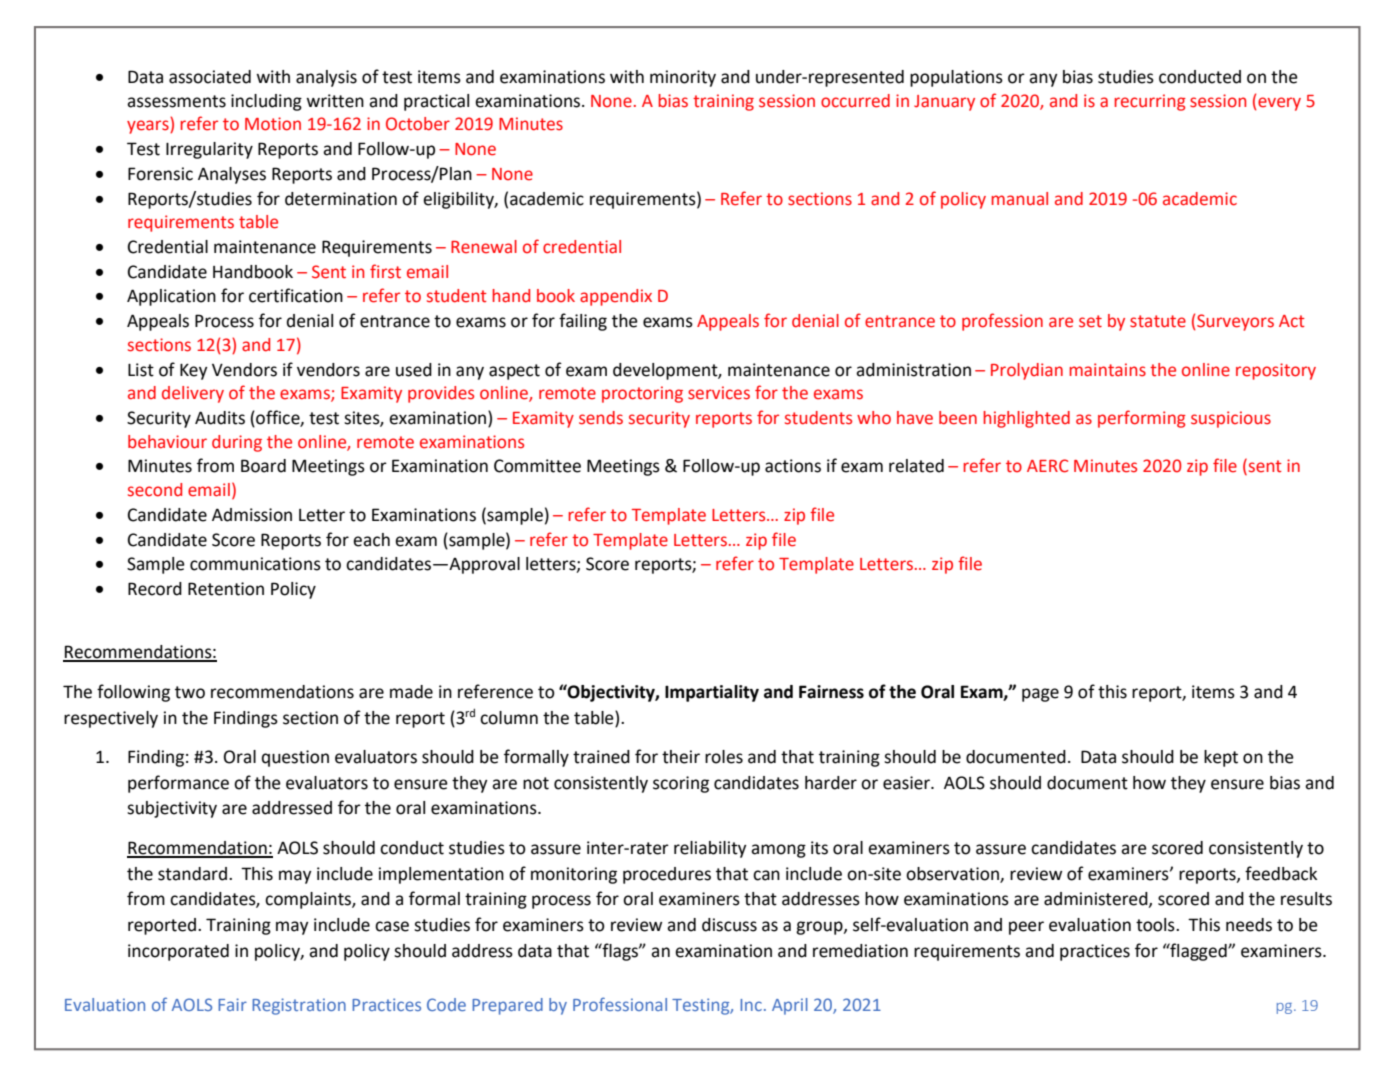 The image size is (1398, 1080). What do you see at coordinates (1040, 695) in the image?
I see `page` at bounding box center [1040, 695].
